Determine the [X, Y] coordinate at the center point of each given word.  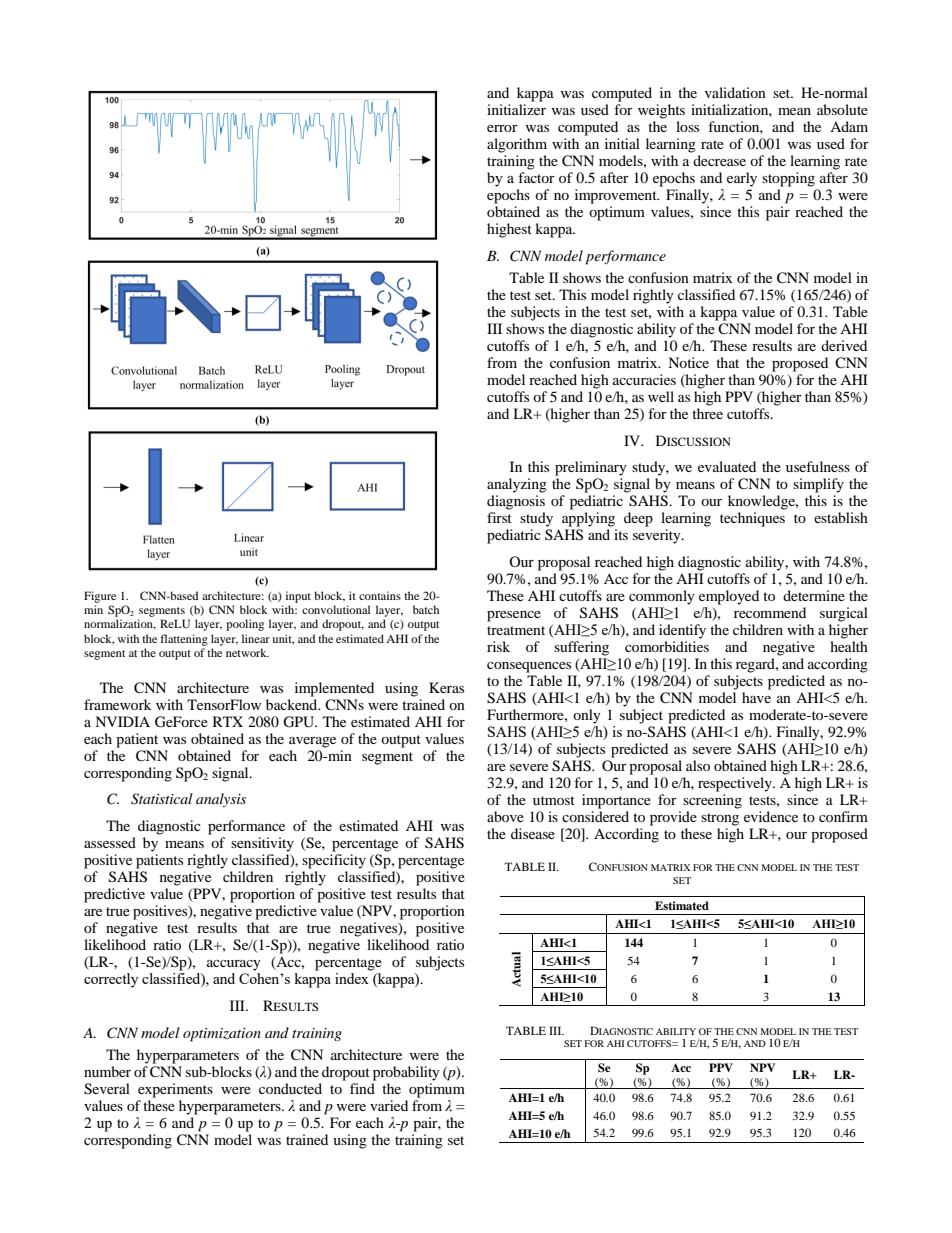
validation [735, 92]
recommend [770, 612]
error [502, 128]
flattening [184, 640]
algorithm [517, 145]
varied [389, 1105]
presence [514, 616]
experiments [175, 1090]
